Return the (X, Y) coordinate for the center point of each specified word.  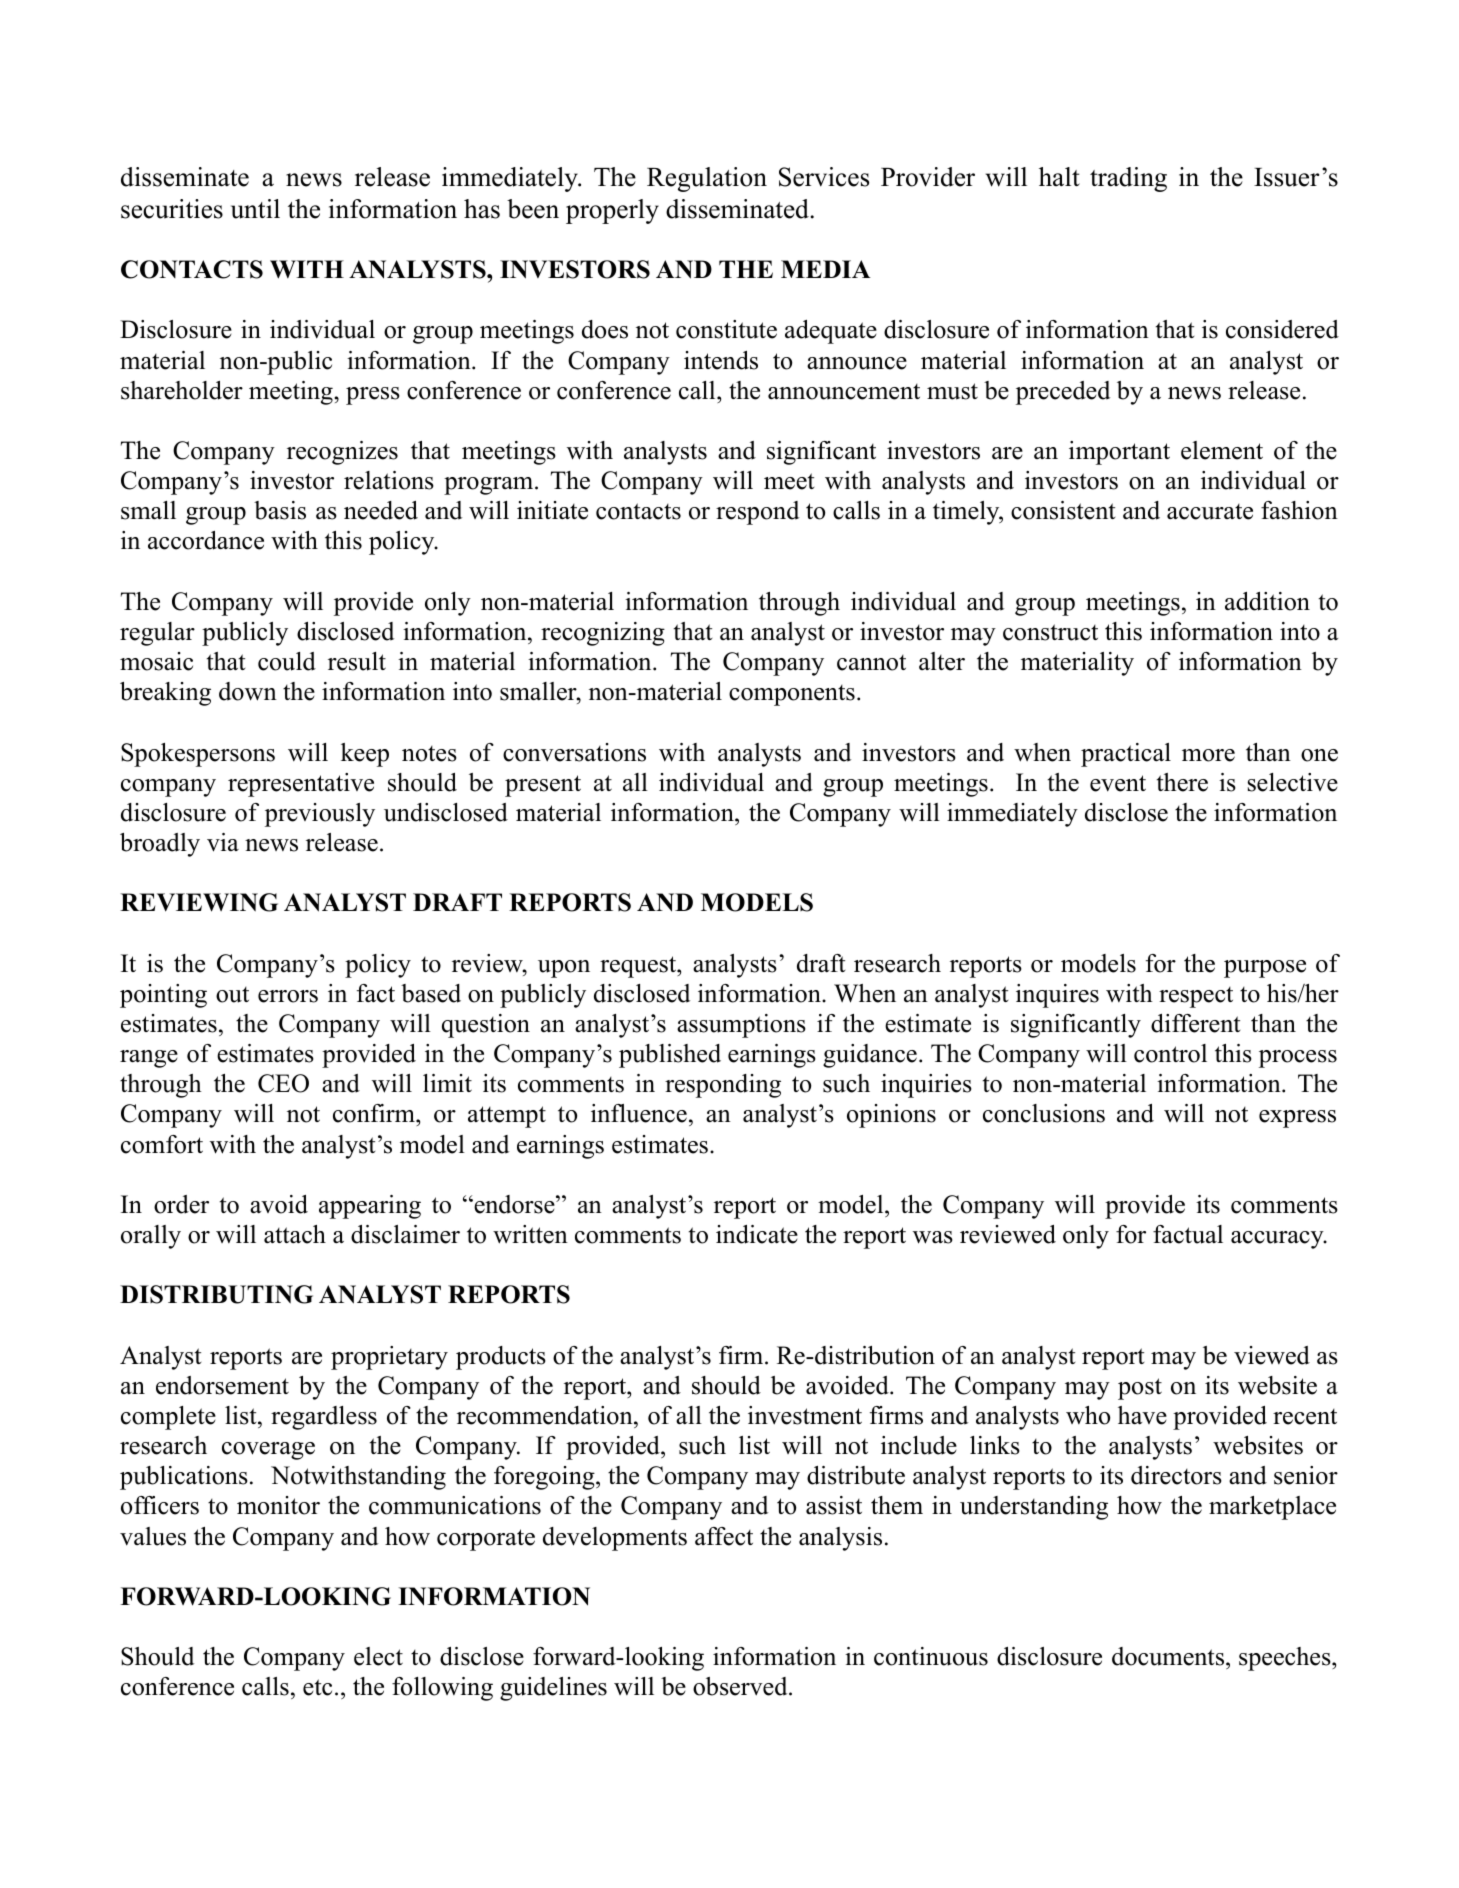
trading (1128, 179)
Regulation (707, 179)
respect (1196, 997)
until (255, 209)
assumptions (741, 1026)
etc (317, 1687)
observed (741, 1686)
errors (288, 996)
